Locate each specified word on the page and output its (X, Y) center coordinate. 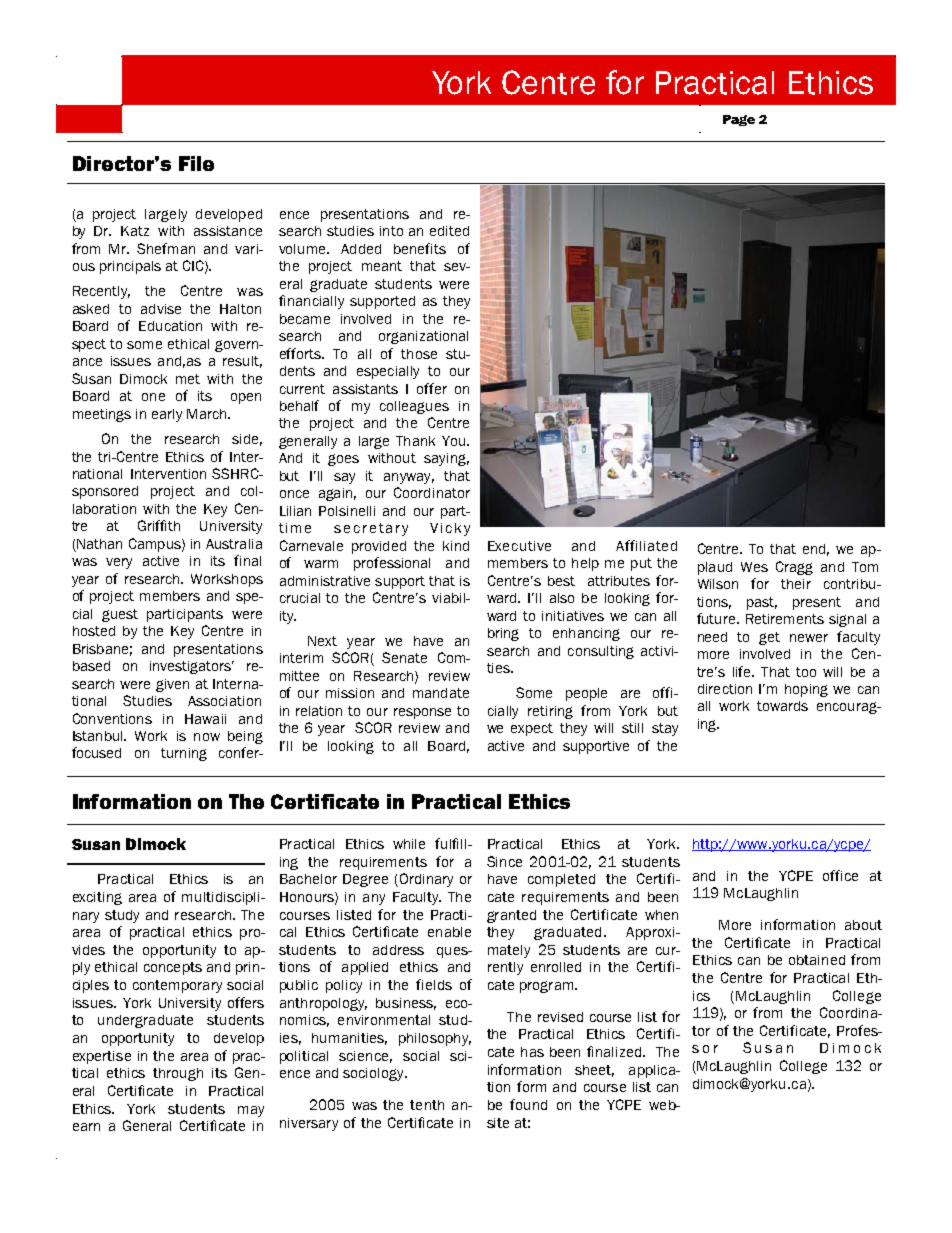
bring (503, 634)
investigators (192, 667)
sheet (594, 1071)
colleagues (414, 407)
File (196, 163)
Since (504, 861)
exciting (97, 898)
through (178, 1074)
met (188, 379)
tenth (427, 1105)
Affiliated (646, 545)
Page (739, 120)
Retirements (785, 619)
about (863, 925)
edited (449, 231)
